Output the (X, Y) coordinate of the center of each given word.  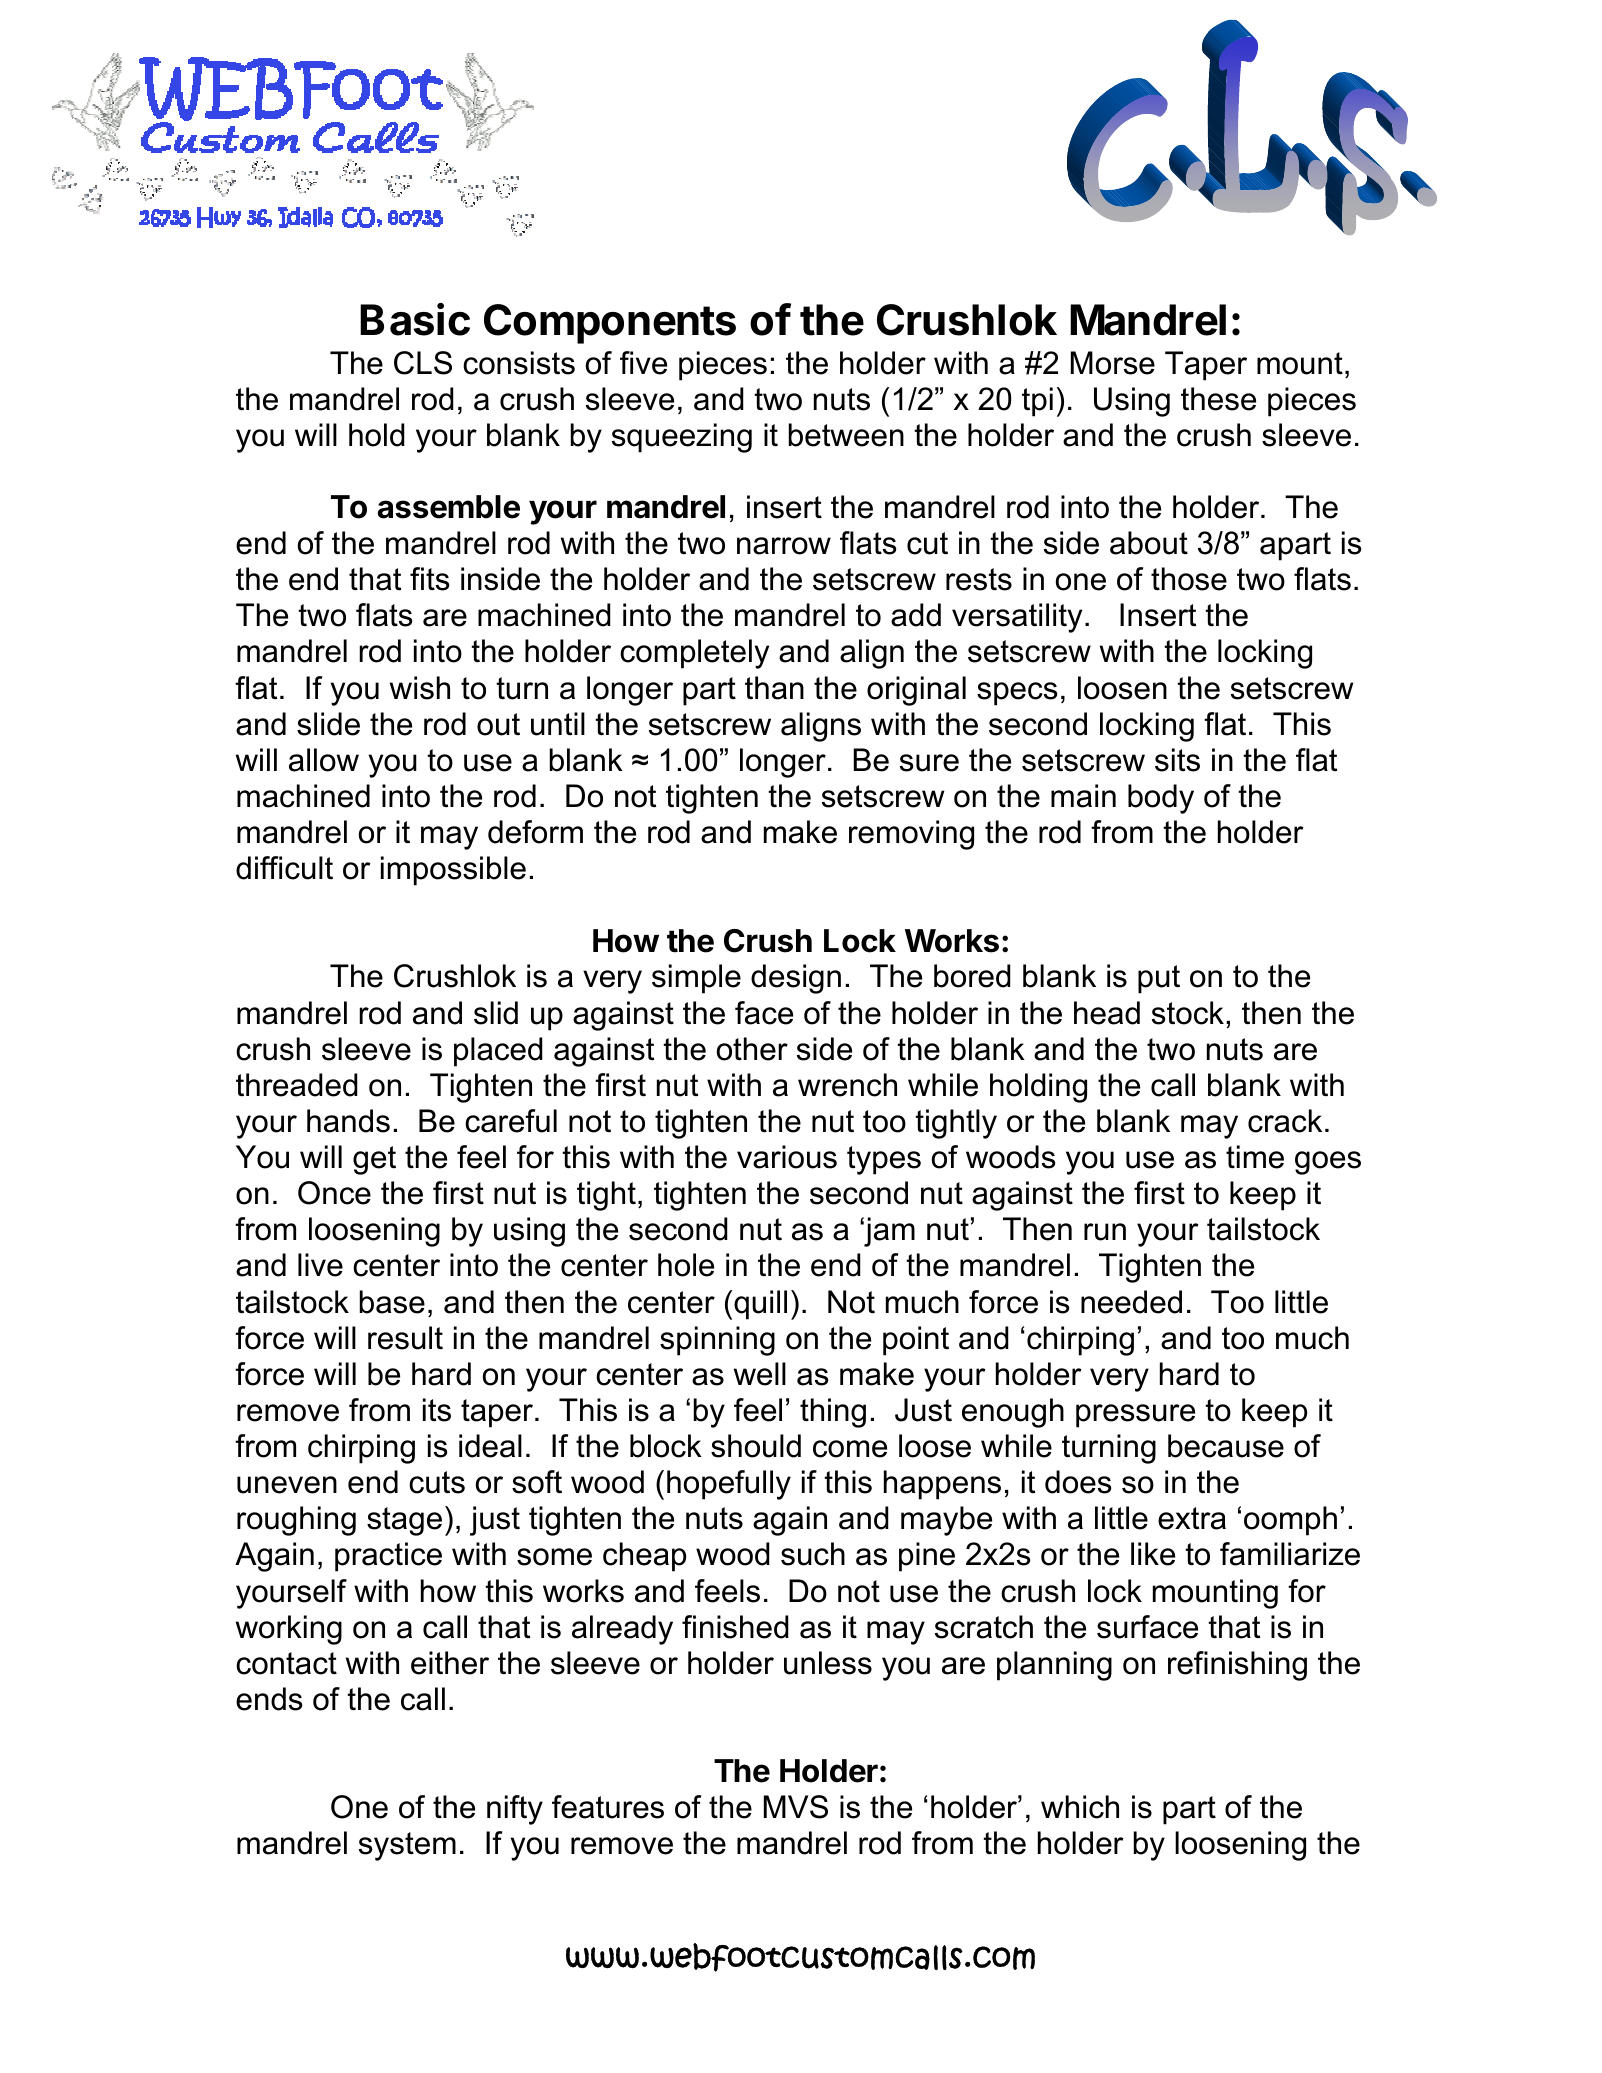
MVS (796, 1807)
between (846, 435)
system (407, 1846)
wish (420, 688)
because (1226, 1446)
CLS (423, 363)
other (752, 1049)
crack (1285, 1121)
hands (348, 1121)
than (774, 688)
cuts (437, 1482)
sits (1177, 760)
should (756, 1446)
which (1080, 1807)
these (1218, 399)
